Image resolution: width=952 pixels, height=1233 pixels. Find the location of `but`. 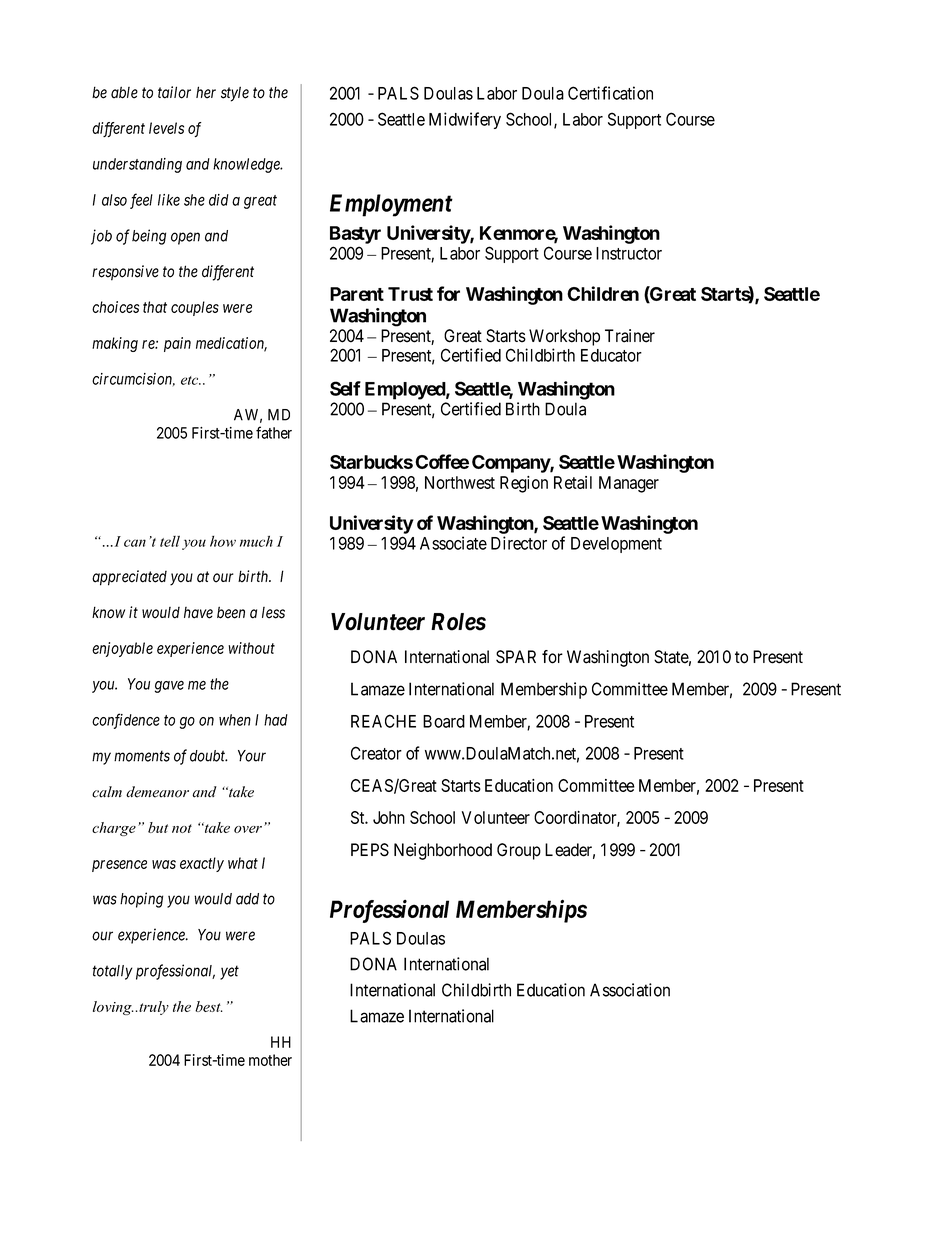

but is located at coordinates (158, 827).
